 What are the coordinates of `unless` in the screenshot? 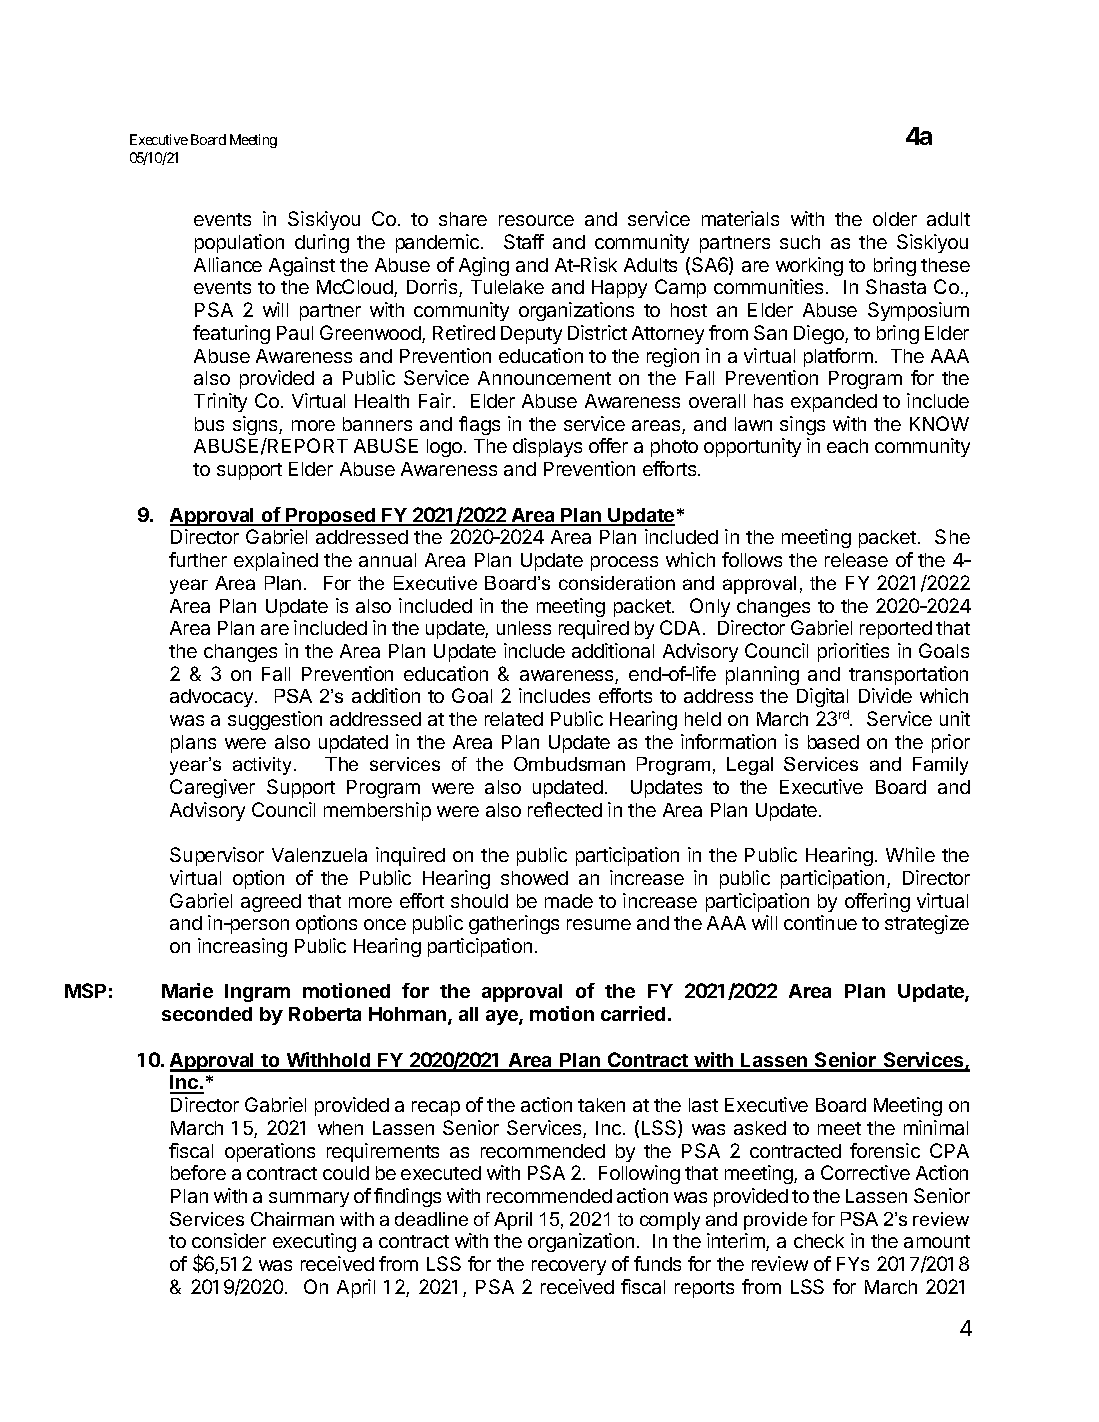 It's located at (524, 628).
